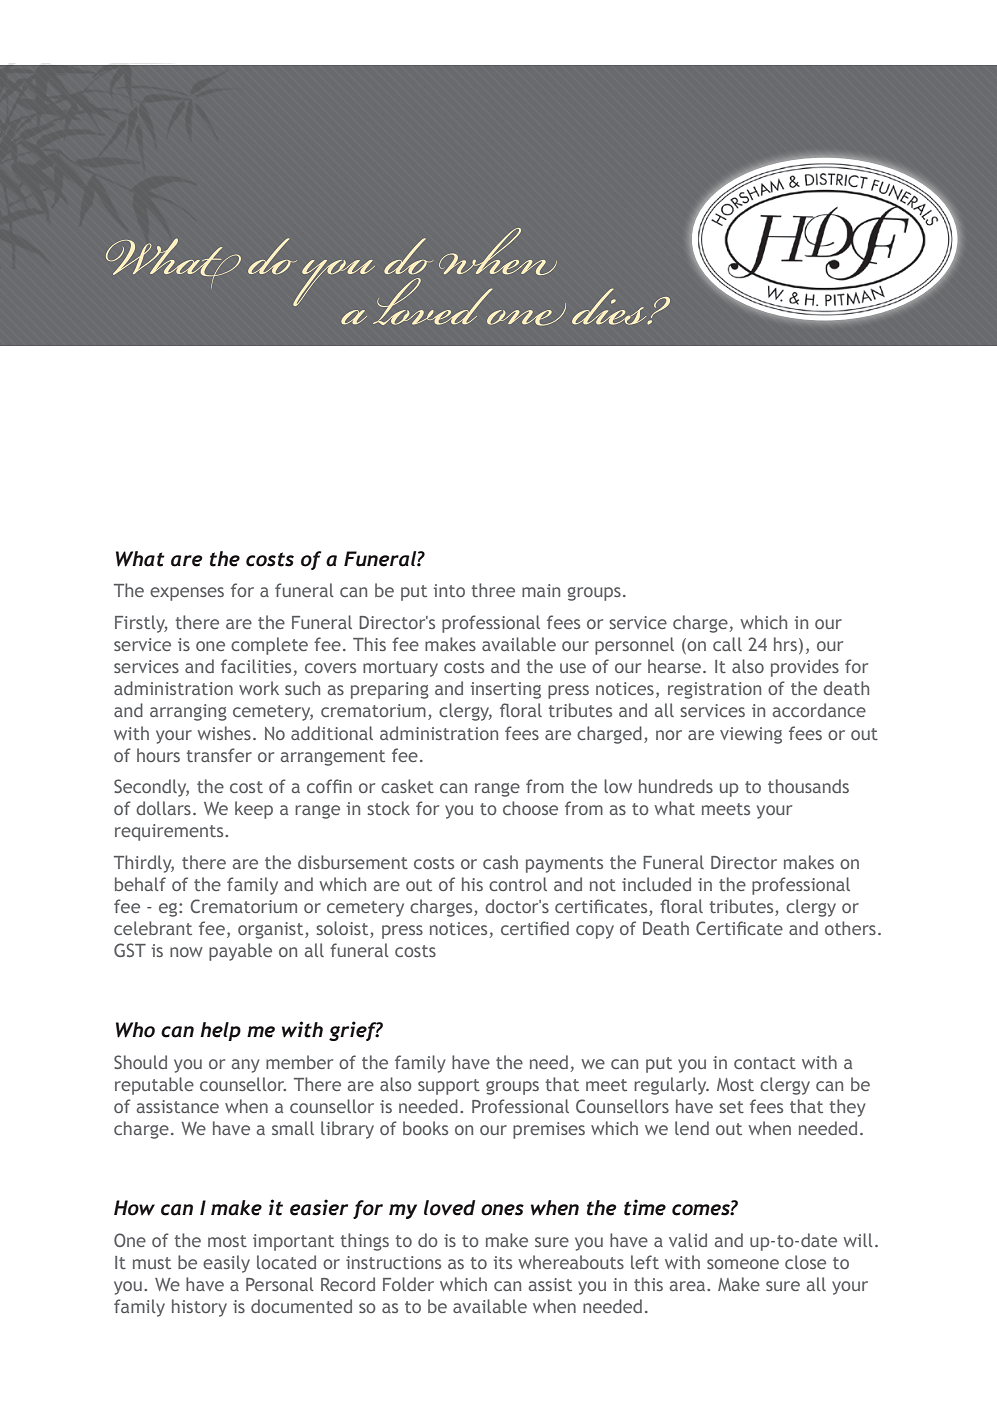  I want to click on dies, so click(610, 306).
